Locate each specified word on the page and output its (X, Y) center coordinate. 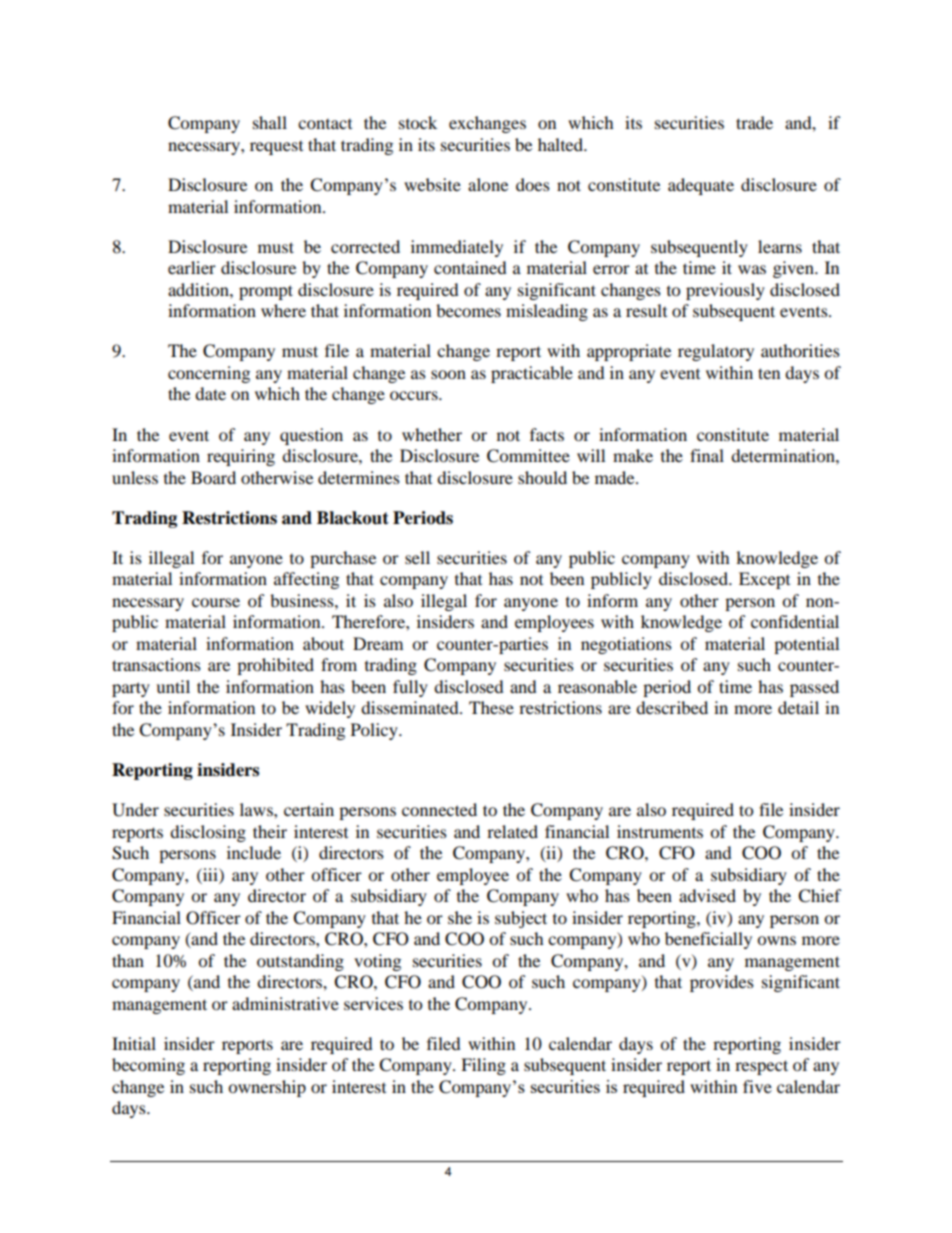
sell (417, 557)
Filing (483, 1066)
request (276, 148)
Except (764, 580)
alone (488, 184)
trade (754, 122)
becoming (148, 1066)
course (216, 602)
